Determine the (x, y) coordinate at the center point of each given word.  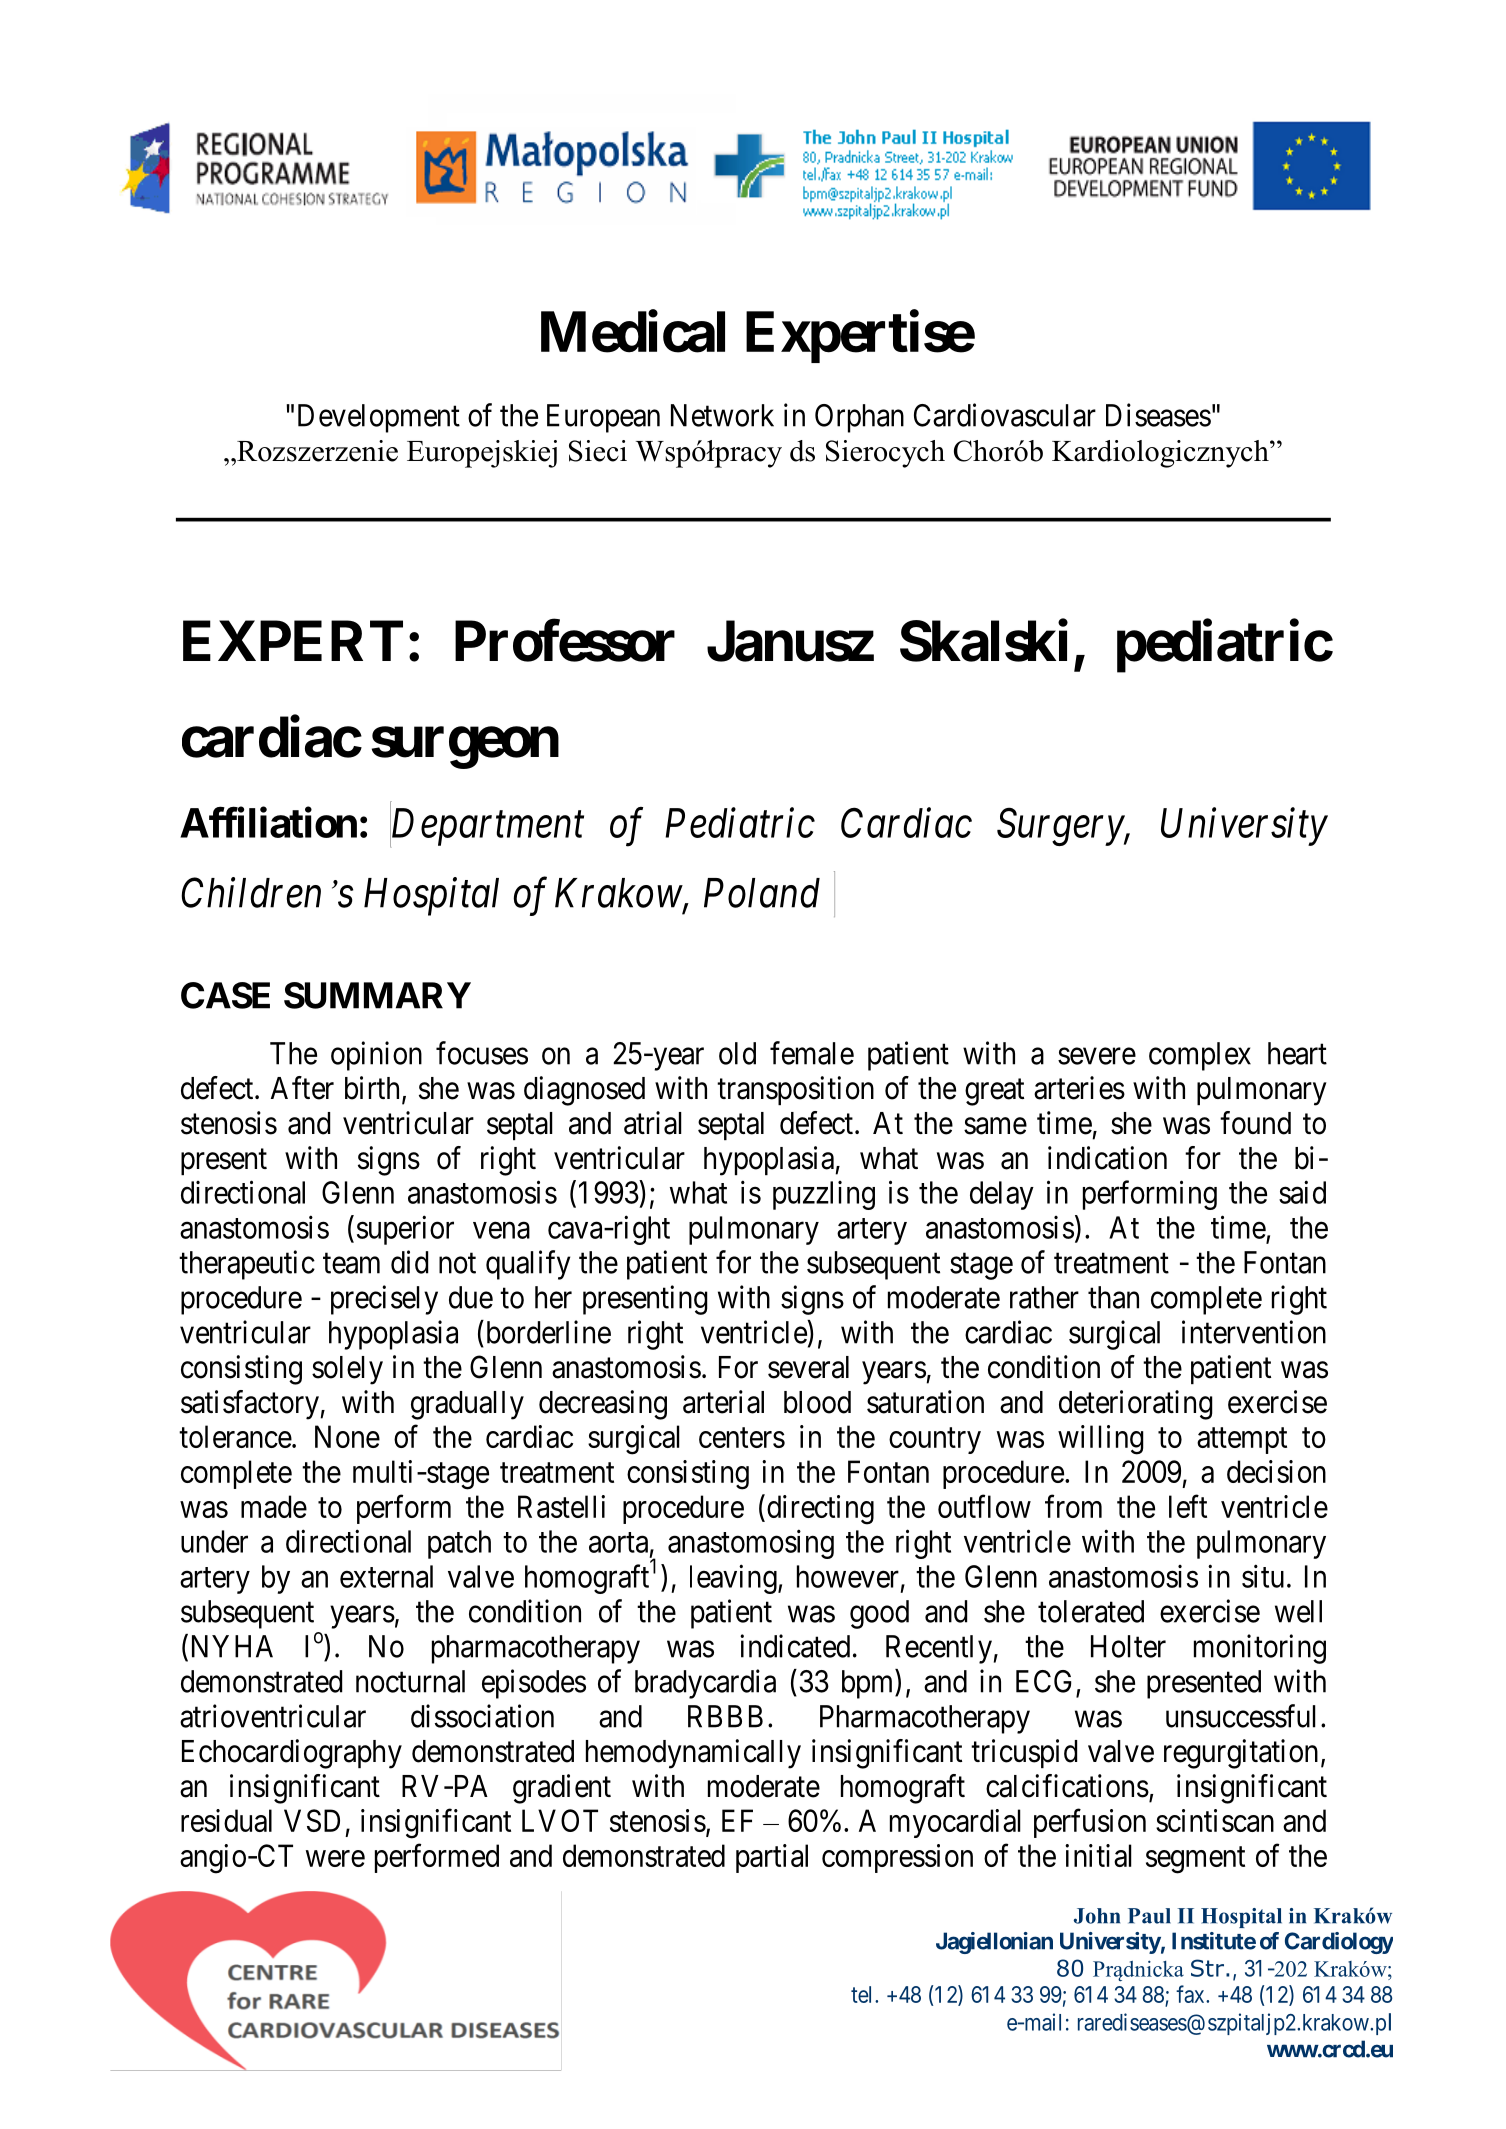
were (335, 1858)
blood (817, 1402)
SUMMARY (377, 995)
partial (772, 1858)
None (347, 1436)
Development (379, 418)
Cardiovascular (1005, 415)
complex (1200, 1056)
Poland (762, 893)
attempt (1242, 1441)
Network (722, 415)
